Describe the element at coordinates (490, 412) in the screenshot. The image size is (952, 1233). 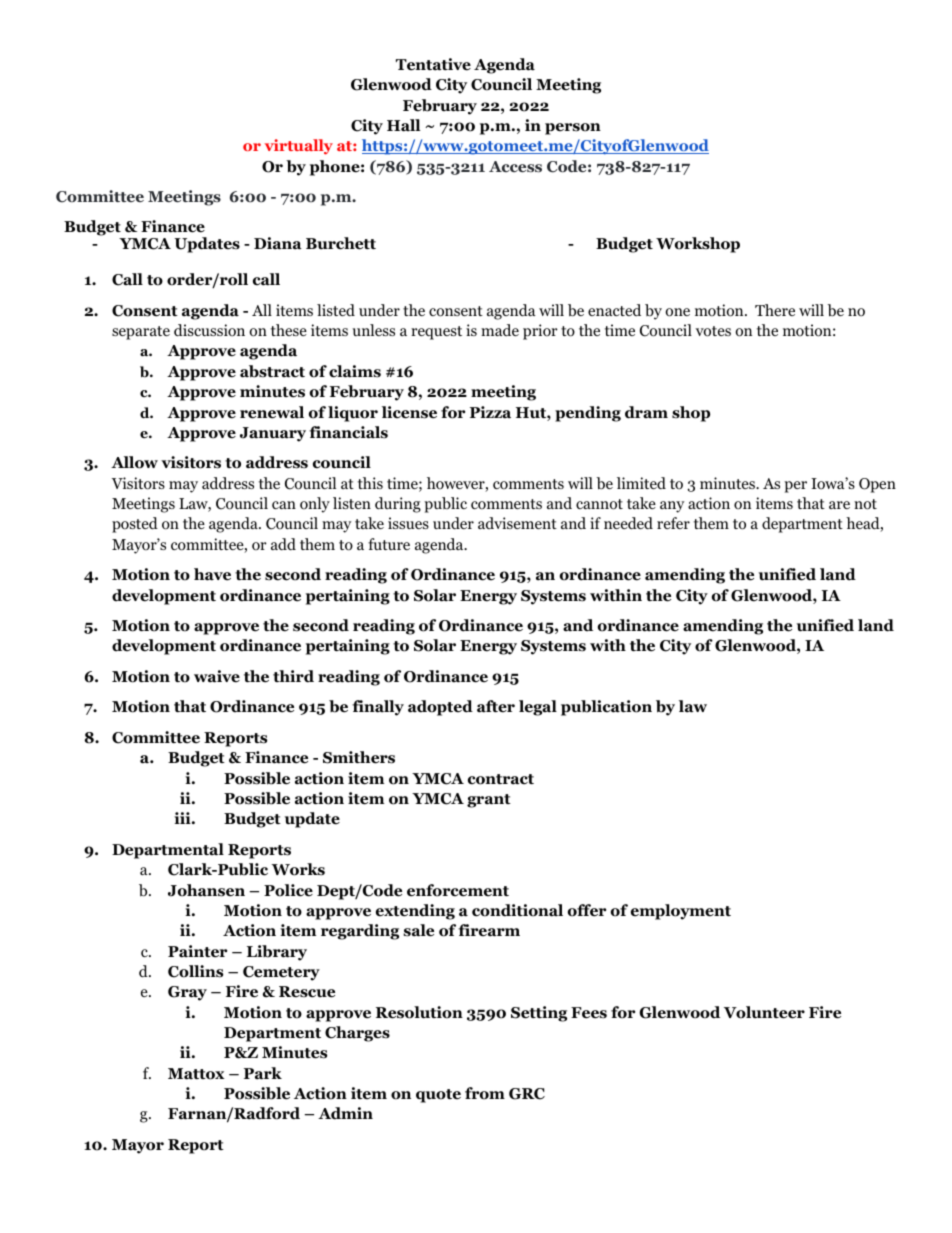
I see `Pizza` at that location.
